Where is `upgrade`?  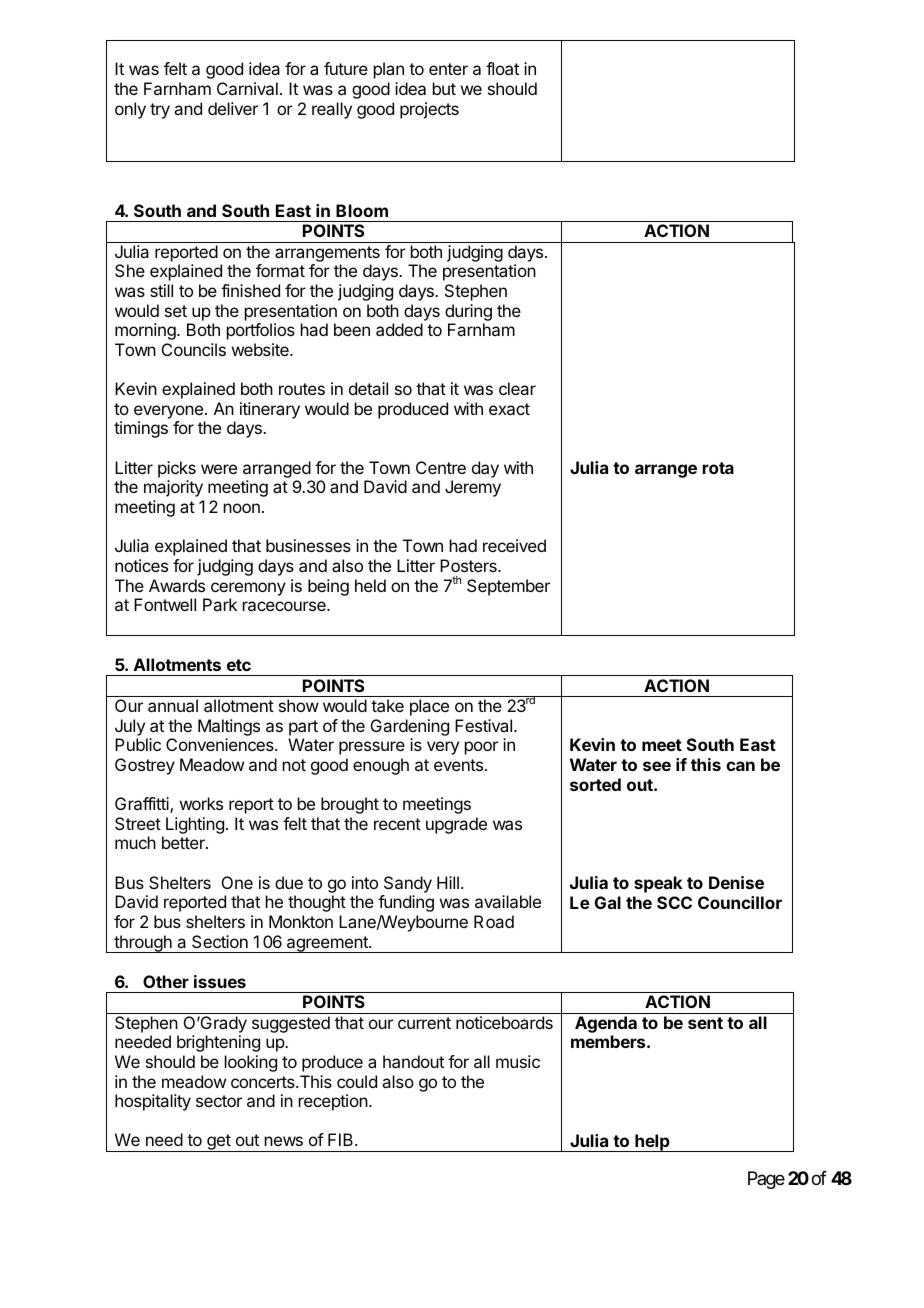 upgrade is located at coordinates (456, 825).
